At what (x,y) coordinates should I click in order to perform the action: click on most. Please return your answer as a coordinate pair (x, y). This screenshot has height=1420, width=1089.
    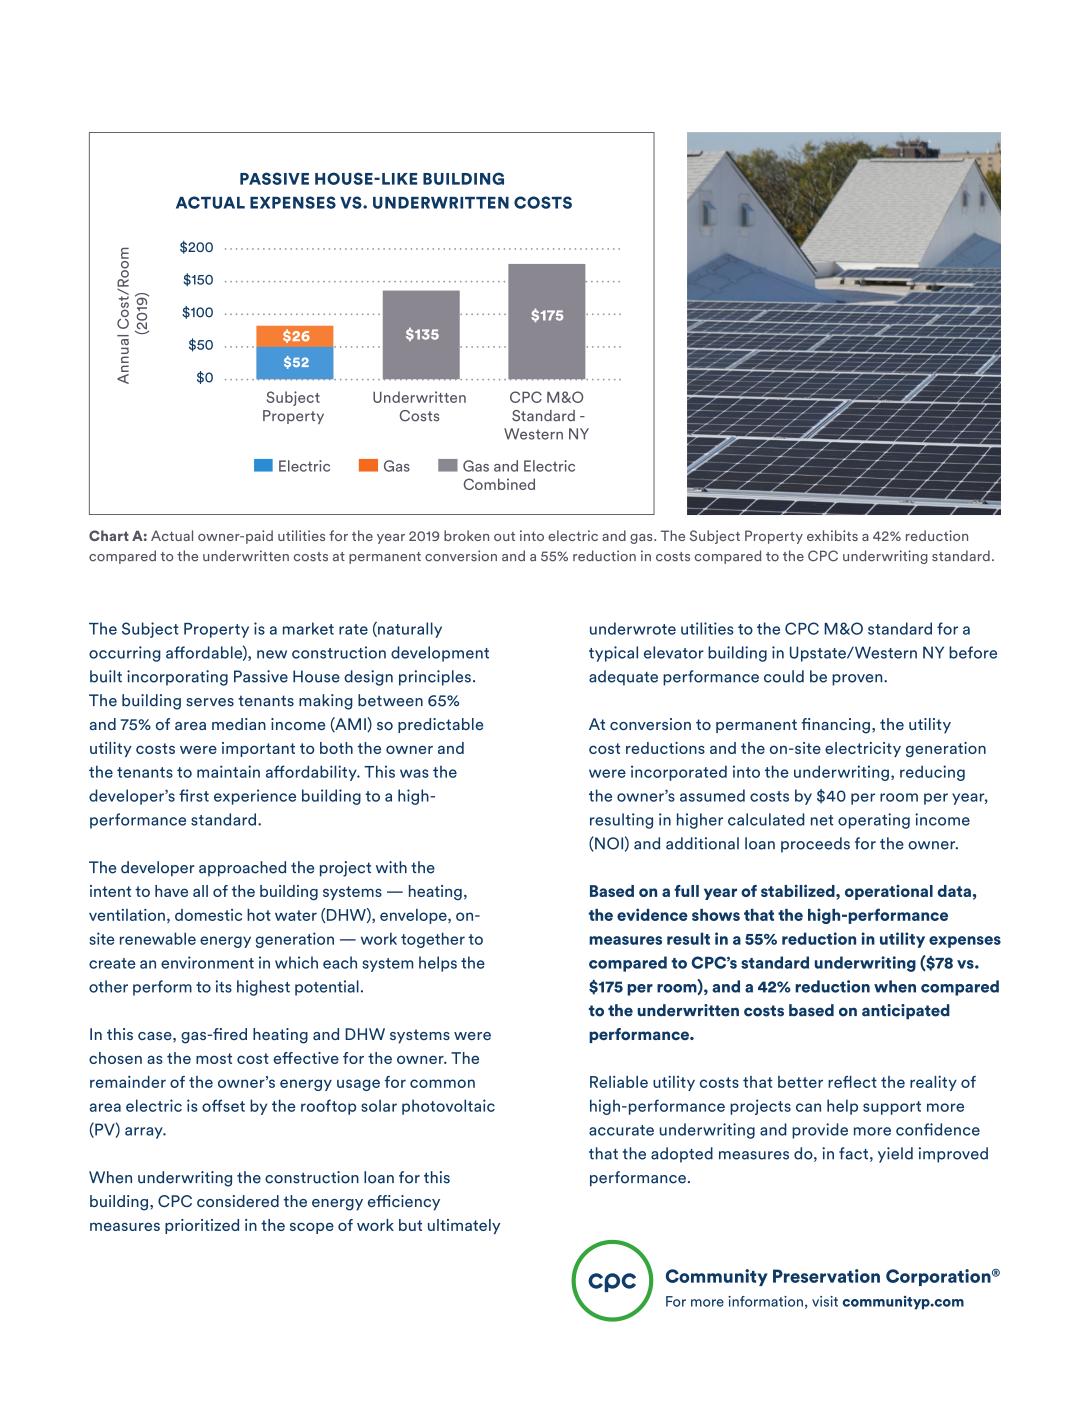
    Looking at the image, I should click on (214, 1058).
